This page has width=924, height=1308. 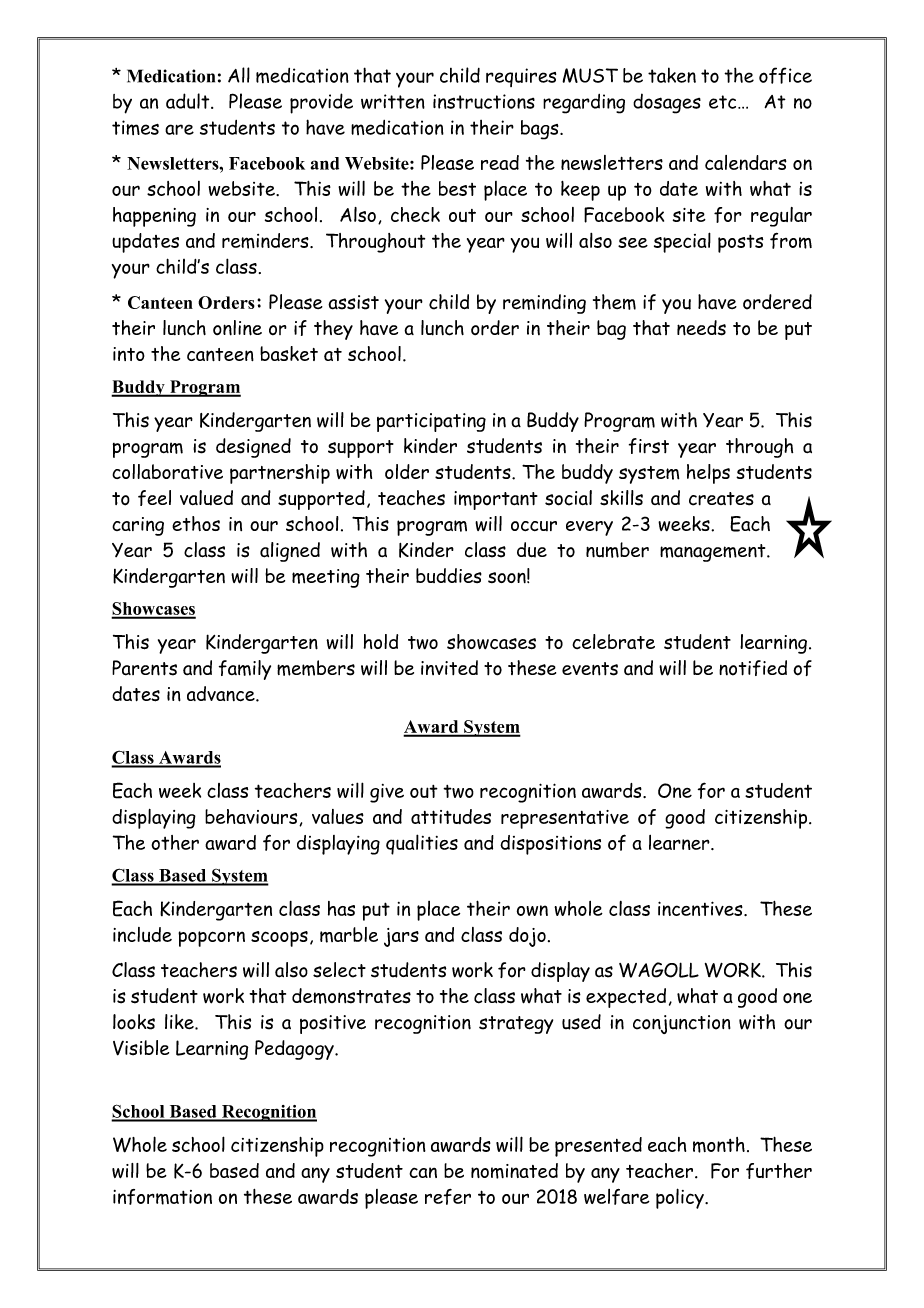 What do you see at coordinates (544, 304) in the page?
I see `reminding` at bounding box center [544, 304].
